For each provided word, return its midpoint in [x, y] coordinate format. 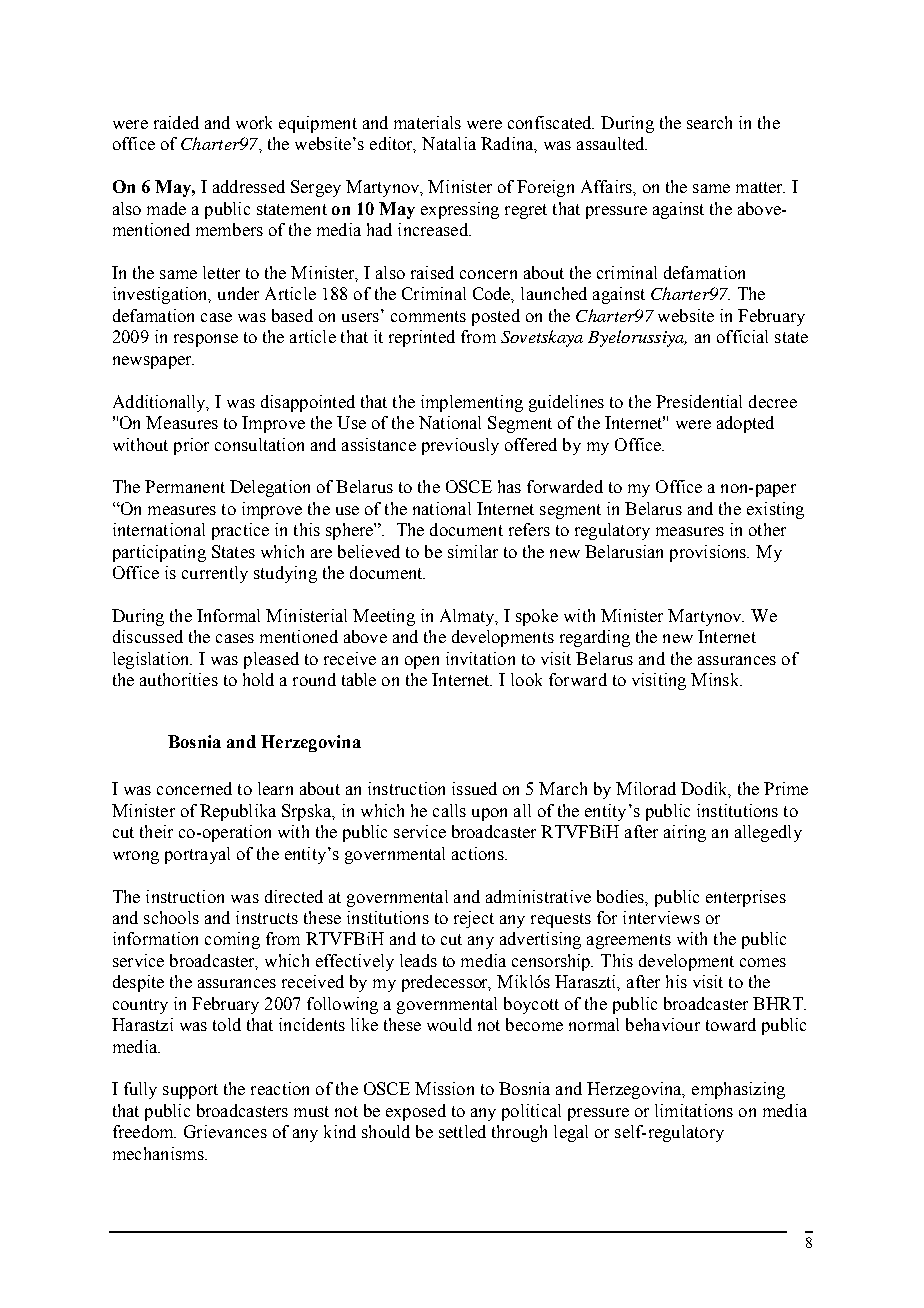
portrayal [197, 855]
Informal [228, 615]
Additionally [160, 403]
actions [479, 853]
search [709, 122]
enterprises [746, 898]
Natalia [449, 143]
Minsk [716, 679]
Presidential [699, 401]
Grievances [225, 1131]
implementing [472, 403]
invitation [480, 658]
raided [176, 122]
